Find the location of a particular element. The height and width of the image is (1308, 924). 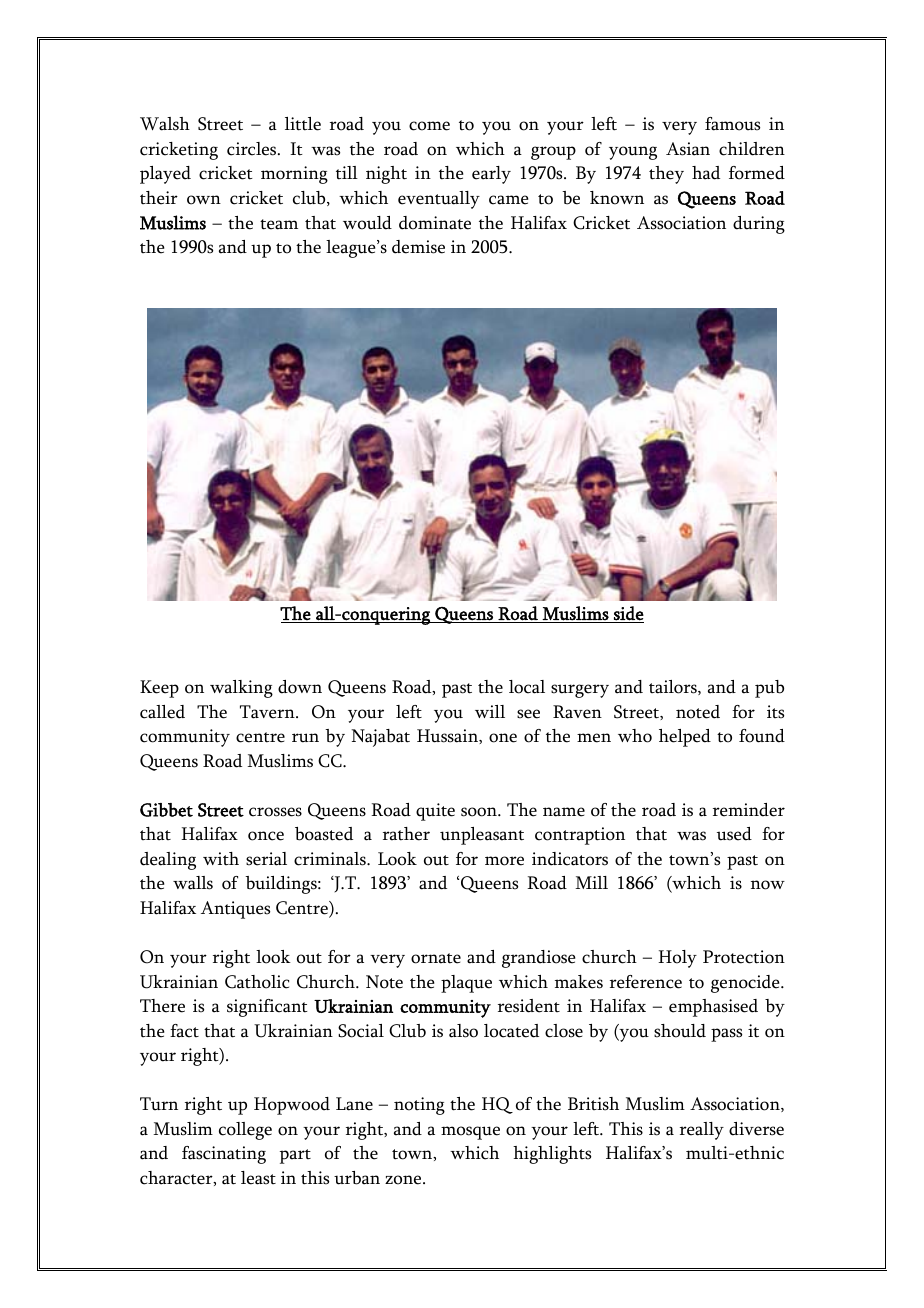

Antiques is located at coordinates (235, 910).
